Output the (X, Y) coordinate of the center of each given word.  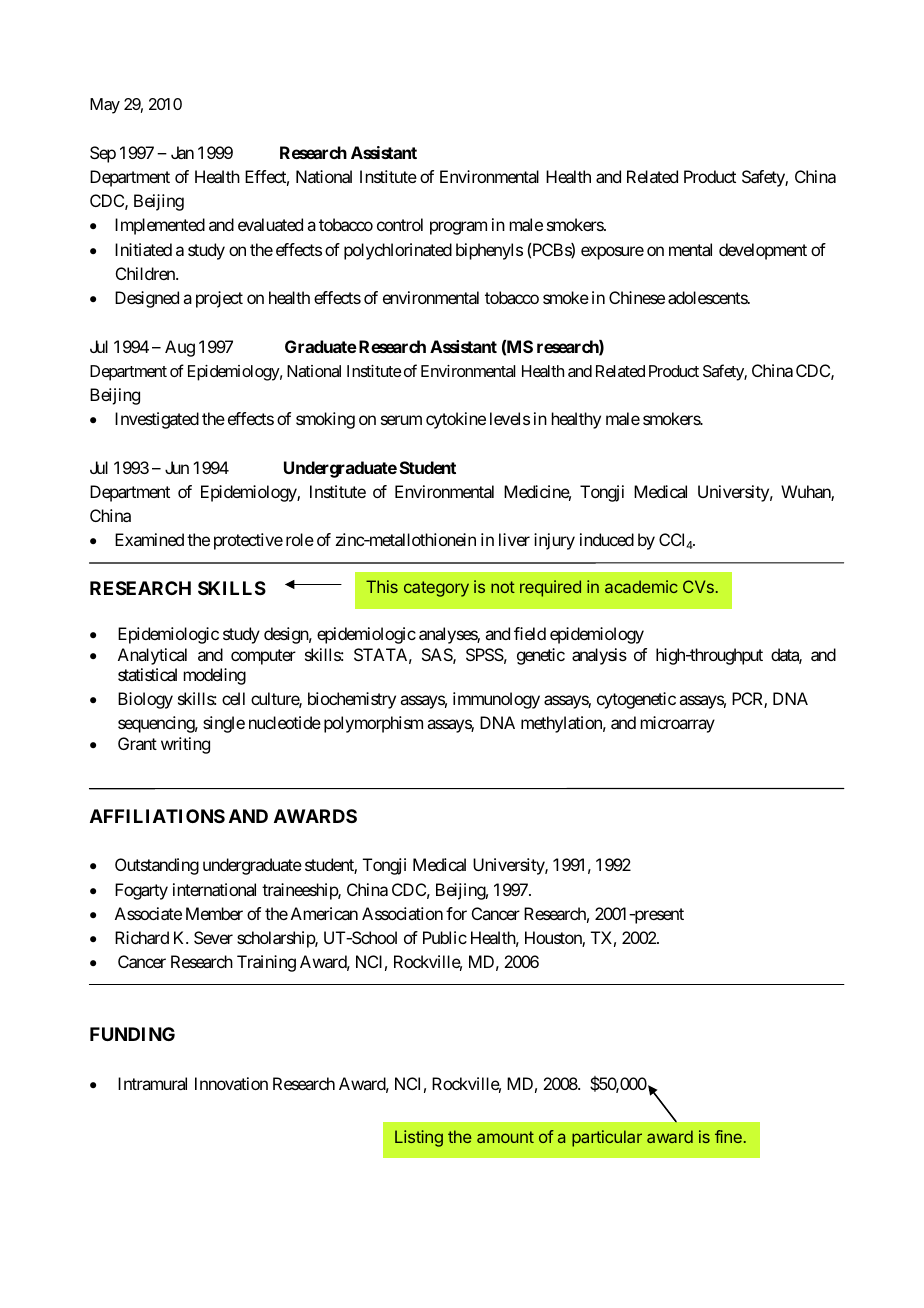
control (400, 224)
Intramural (152, 1083)
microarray (678, 724)
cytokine (456, 420)
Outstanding (157, 866)
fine (728, 1136)
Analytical (152, 656)
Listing (419, 1138)
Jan (182, 152)
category (436, 589)
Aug (180, 348)
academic (641, 586)
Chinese (637, 297)
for (456, 913)
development (763, 251)
